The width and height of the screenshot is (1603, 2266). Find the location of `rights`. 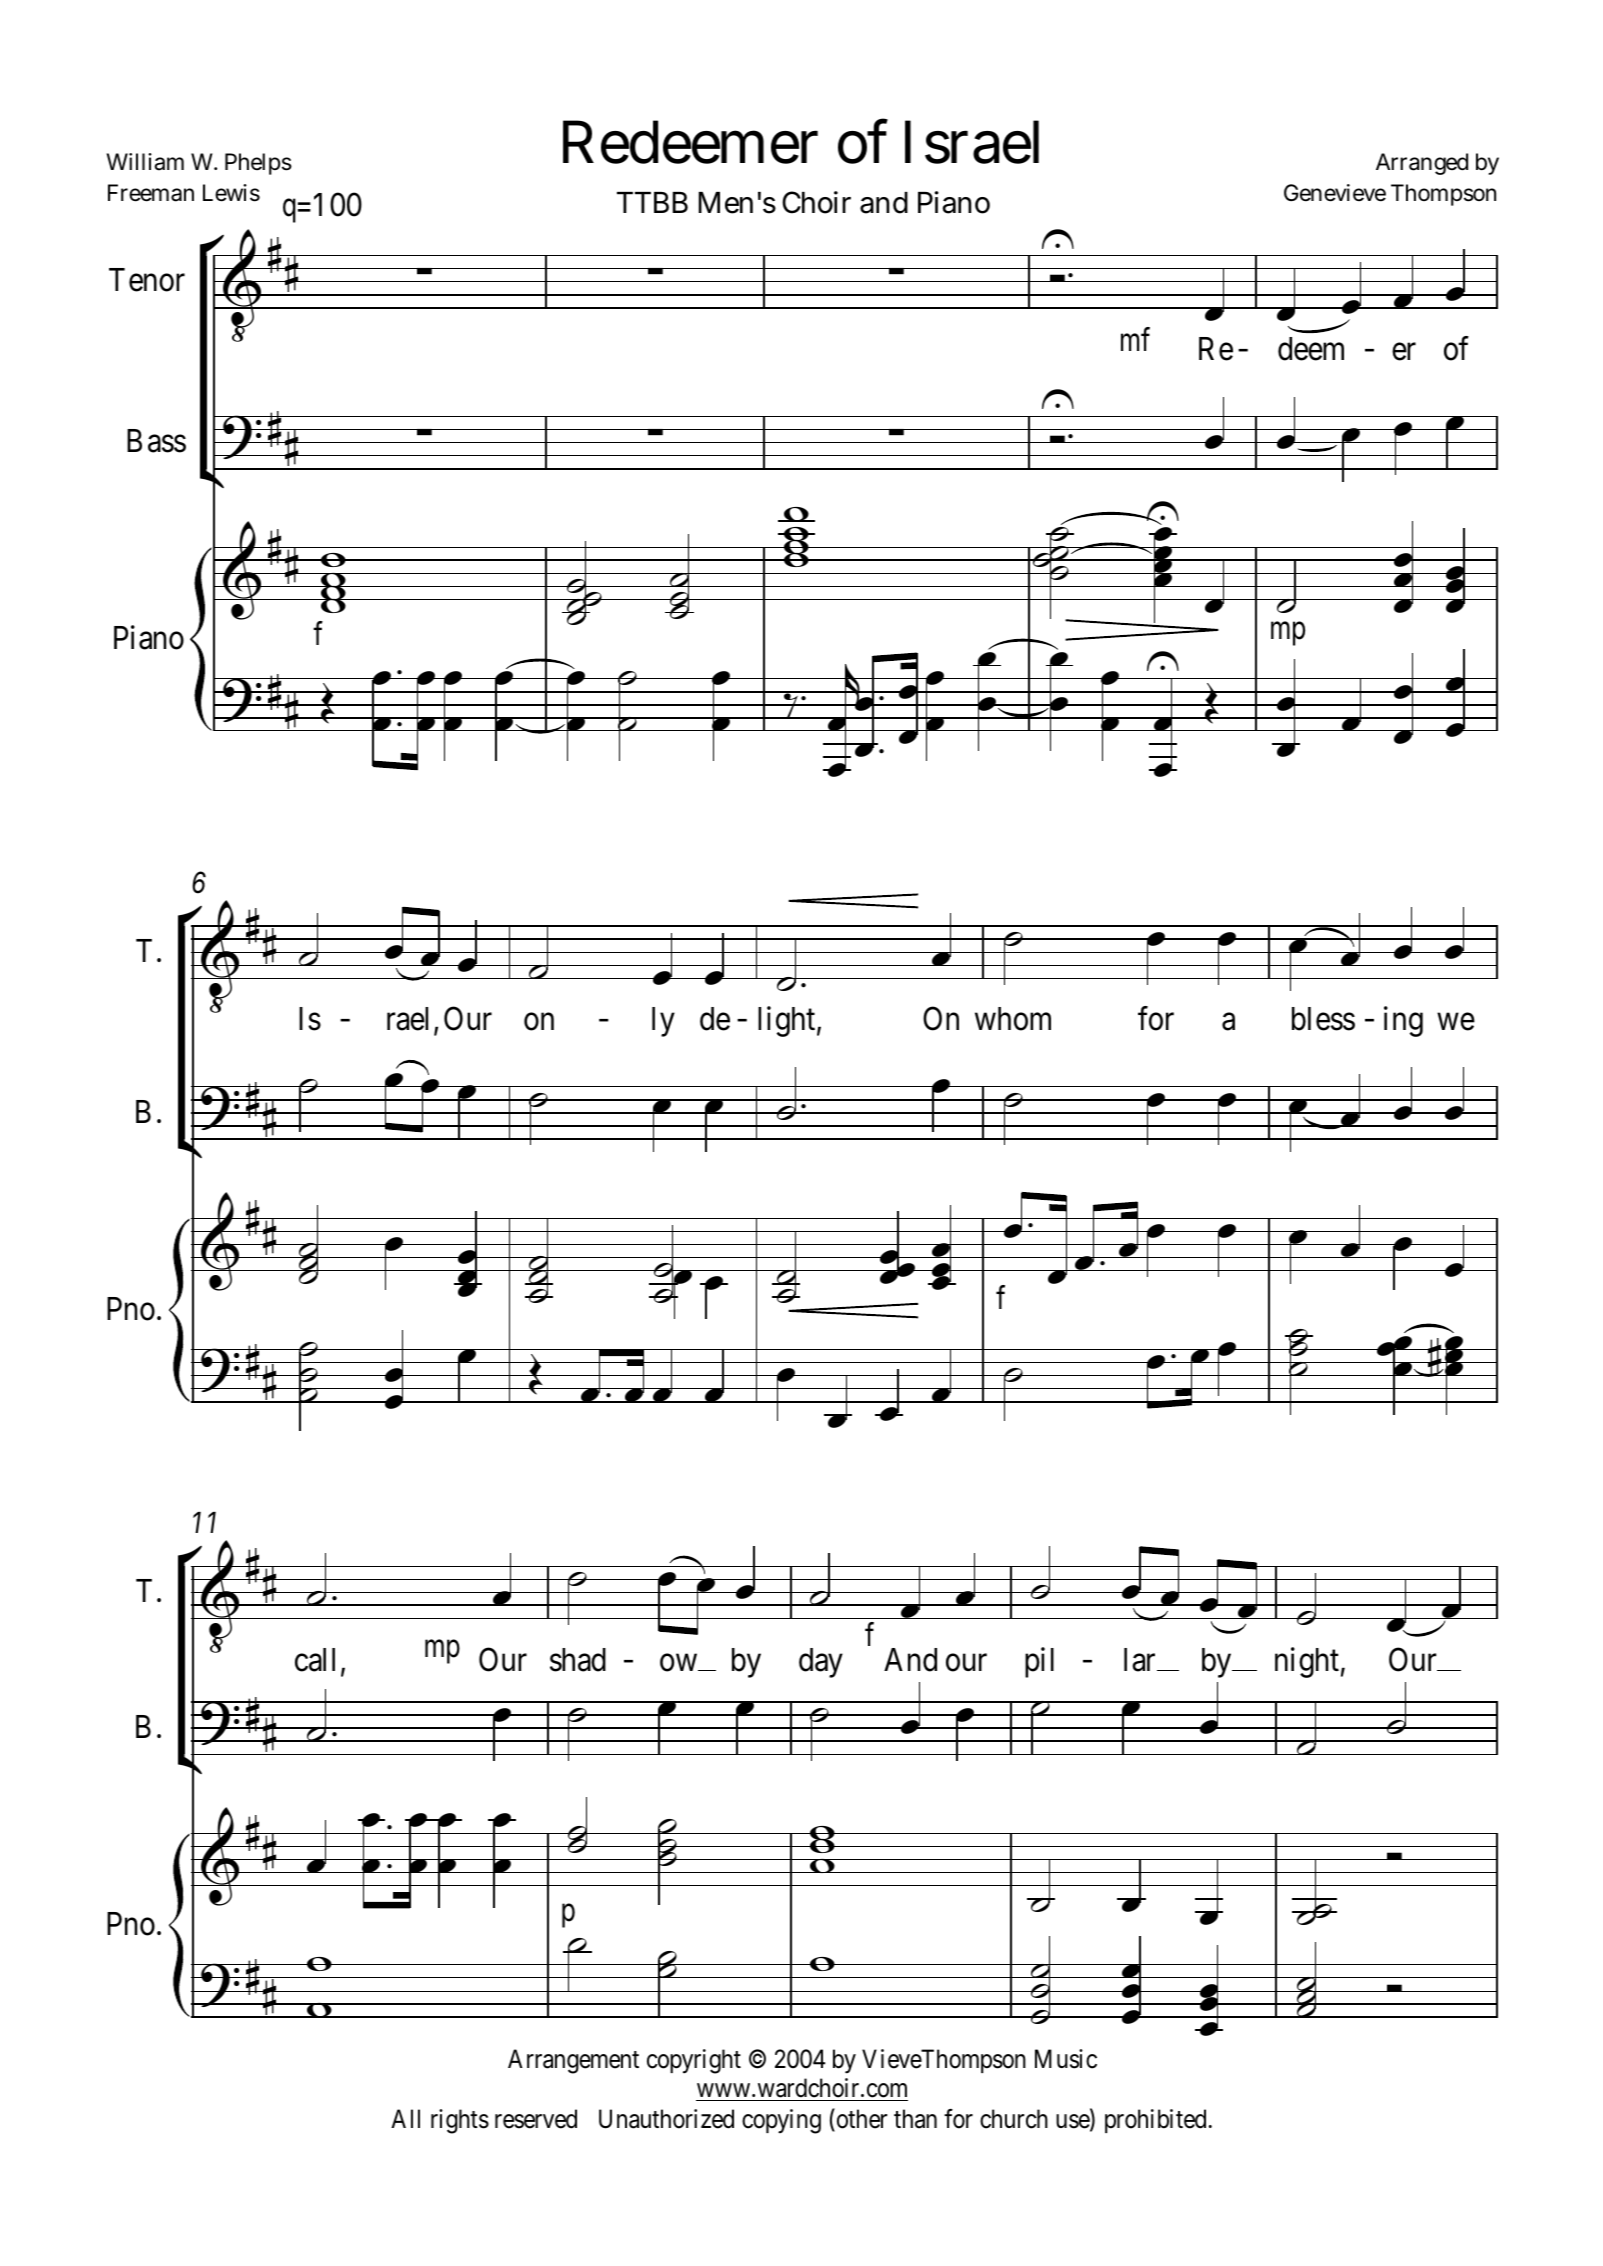

rights is located at coordinates (460, 2121).
